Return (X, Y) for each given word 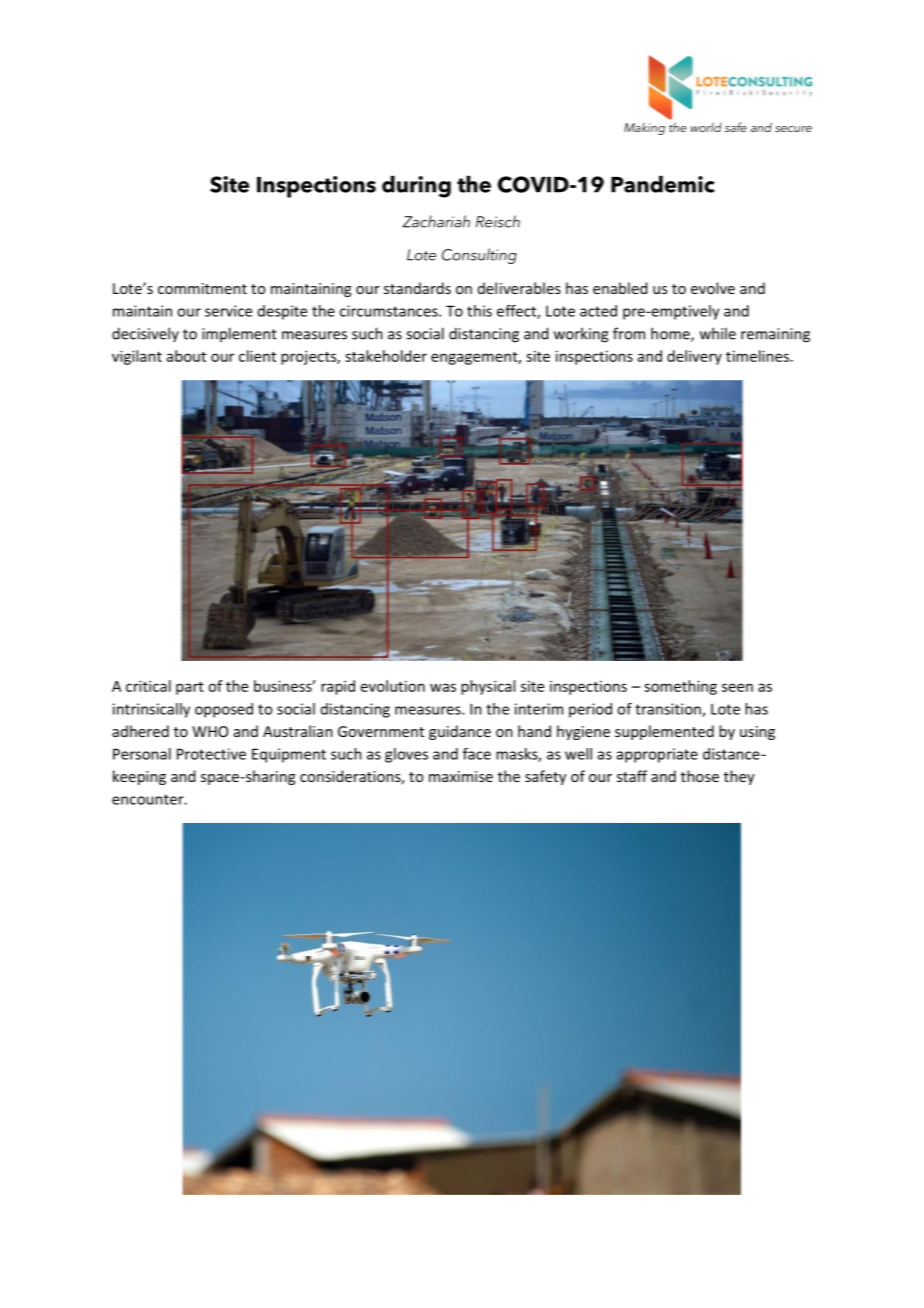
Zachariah (436, 221)
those (700, 776)
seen (737, 687)
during (416, 187)
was (443, 687)
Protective (211, 754)
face (477, 754)
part (190, 688)
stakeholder (386, 356)
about (186, 356)
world (706, 127)
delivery (694, 357)
